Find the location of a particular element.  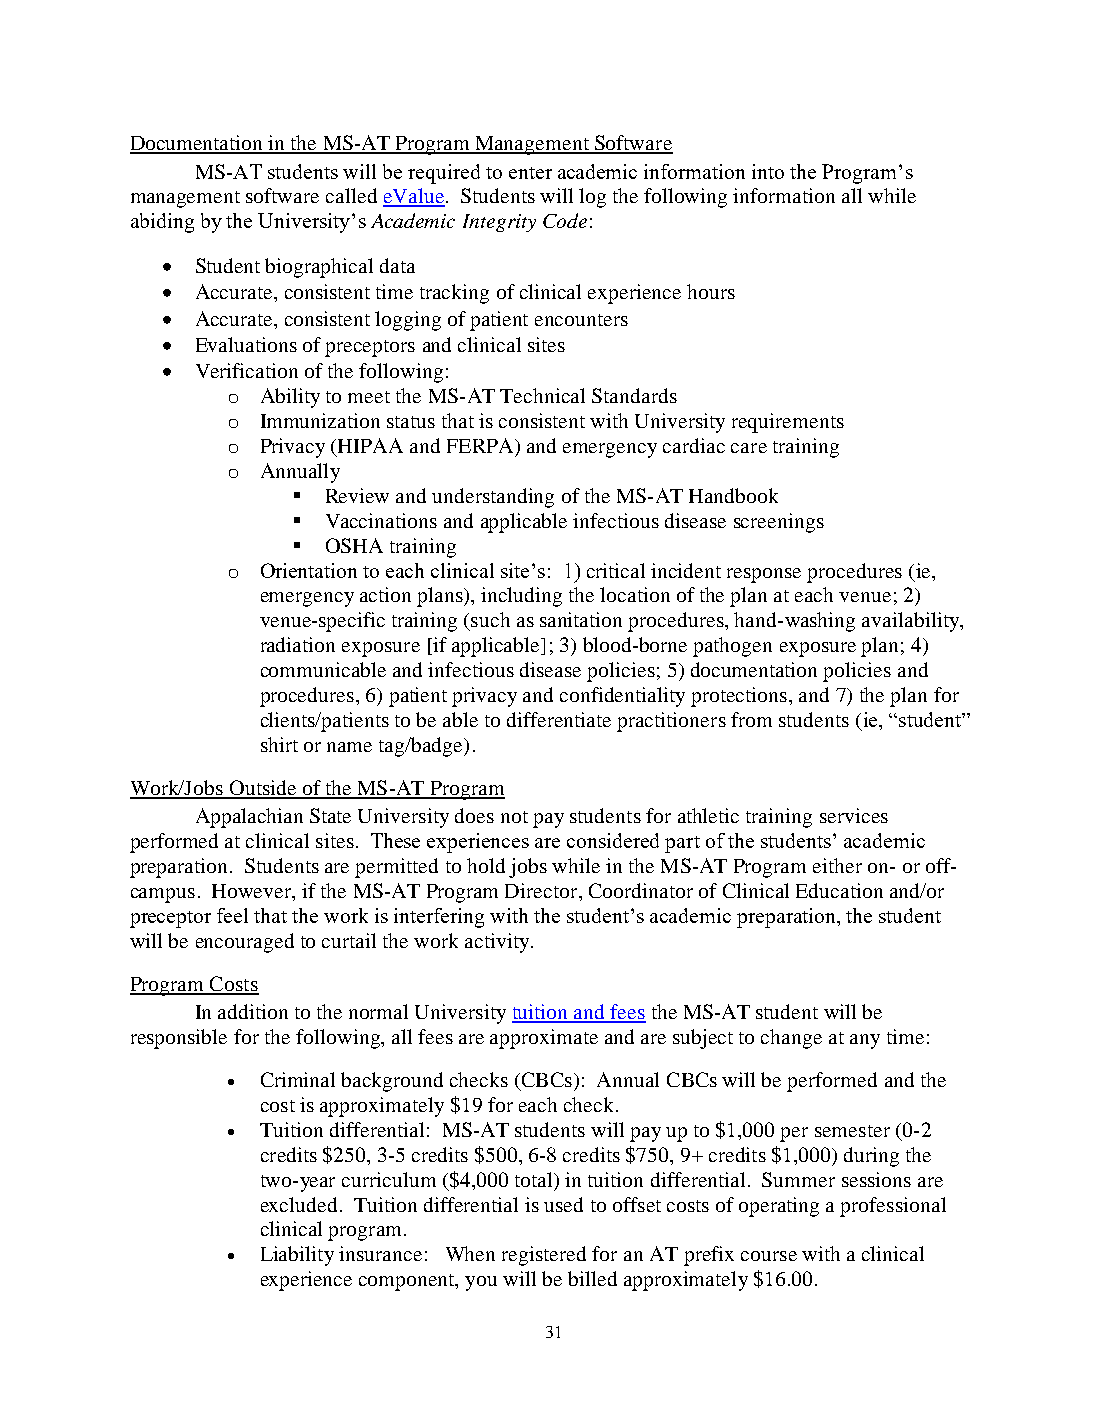

course is located at coordinates (769, 1256).
